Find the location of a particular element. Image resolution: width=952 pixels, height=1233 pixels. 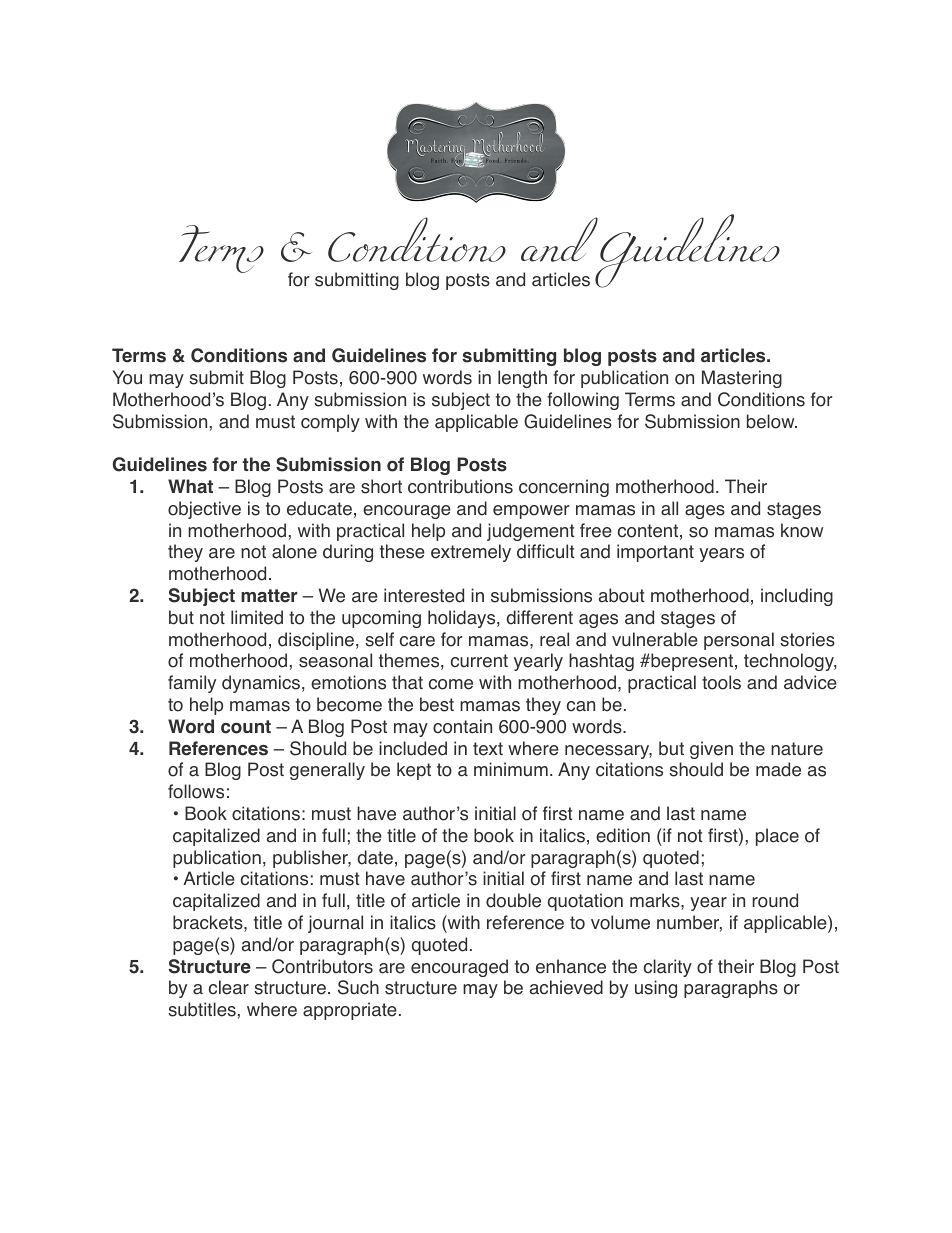

clear is located at coordinates (229, 987).
